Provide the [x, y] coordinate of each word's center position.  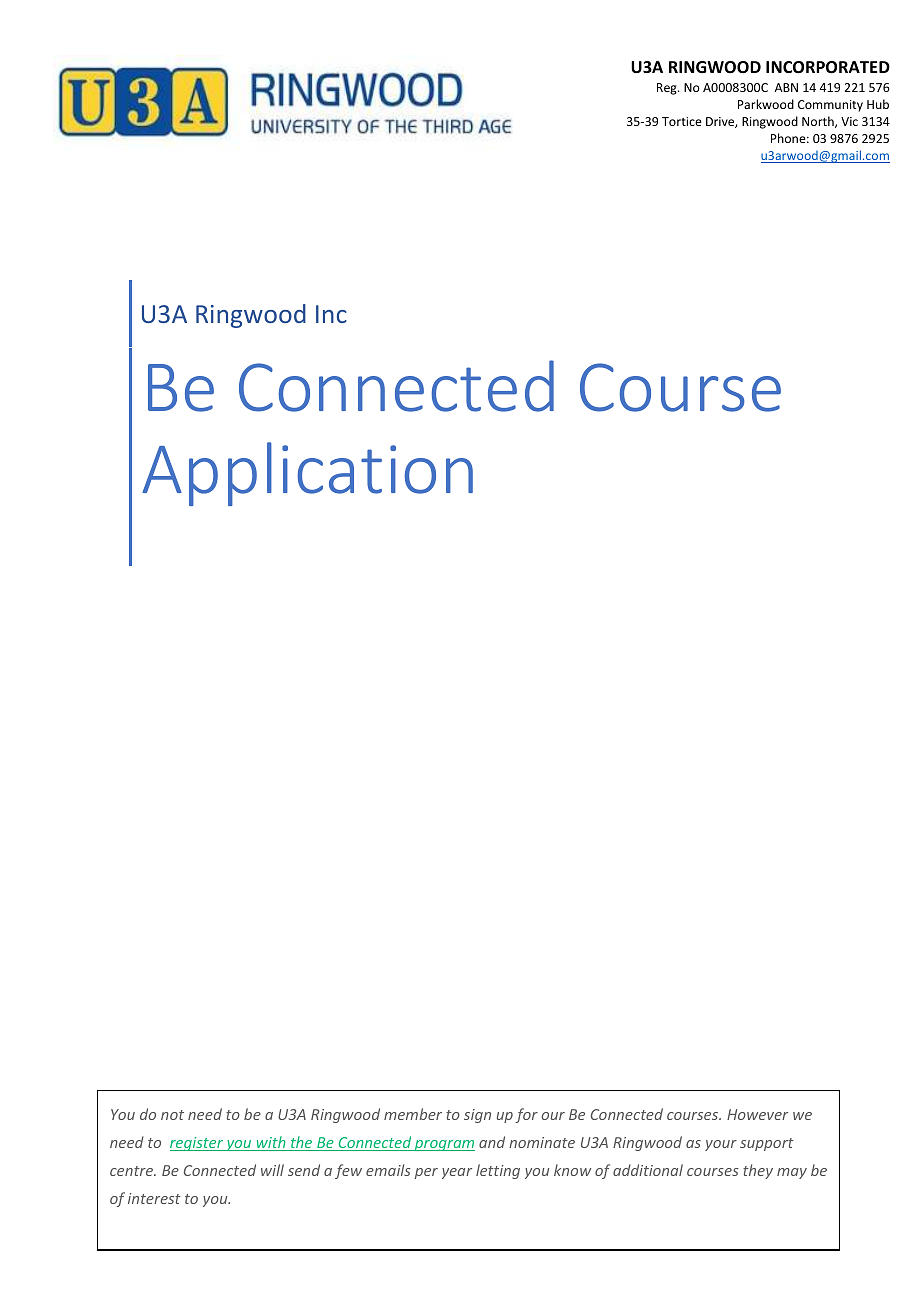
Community [830, 106]
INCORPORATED [828, 67]
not [172, 1115]
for [526, 1115]
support [767, 1144]
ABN [786, 87]
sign [477, 1116]
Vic [849, 121]
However [757, 1114]
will [272, 1170]
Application [307, 474]
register [197, 1144]
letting [498, 1171]
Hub [878, 104]
